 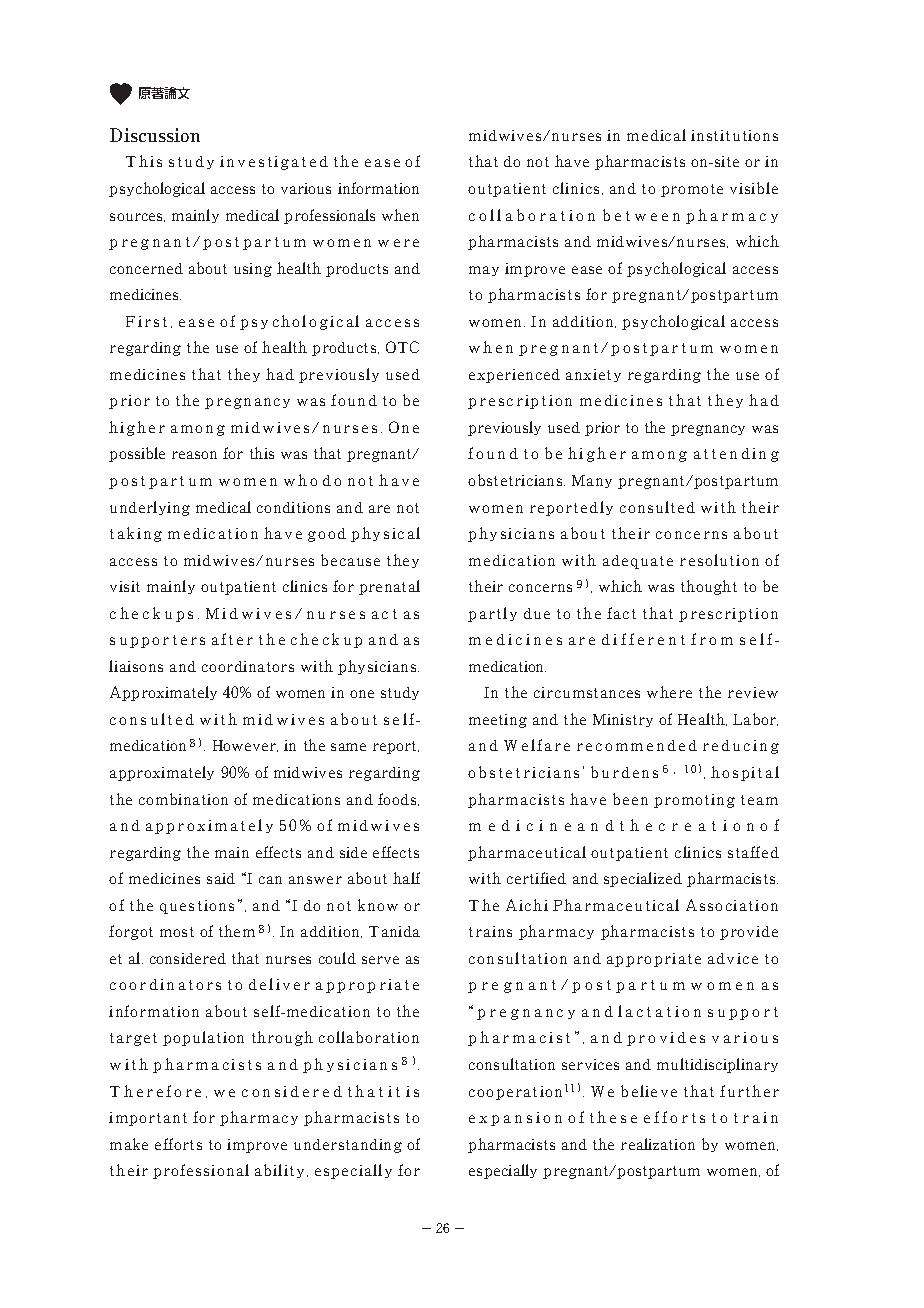 What do you see at coordinates (406, 878) in the page?
I see `half` at bounding box center [406, 878].
